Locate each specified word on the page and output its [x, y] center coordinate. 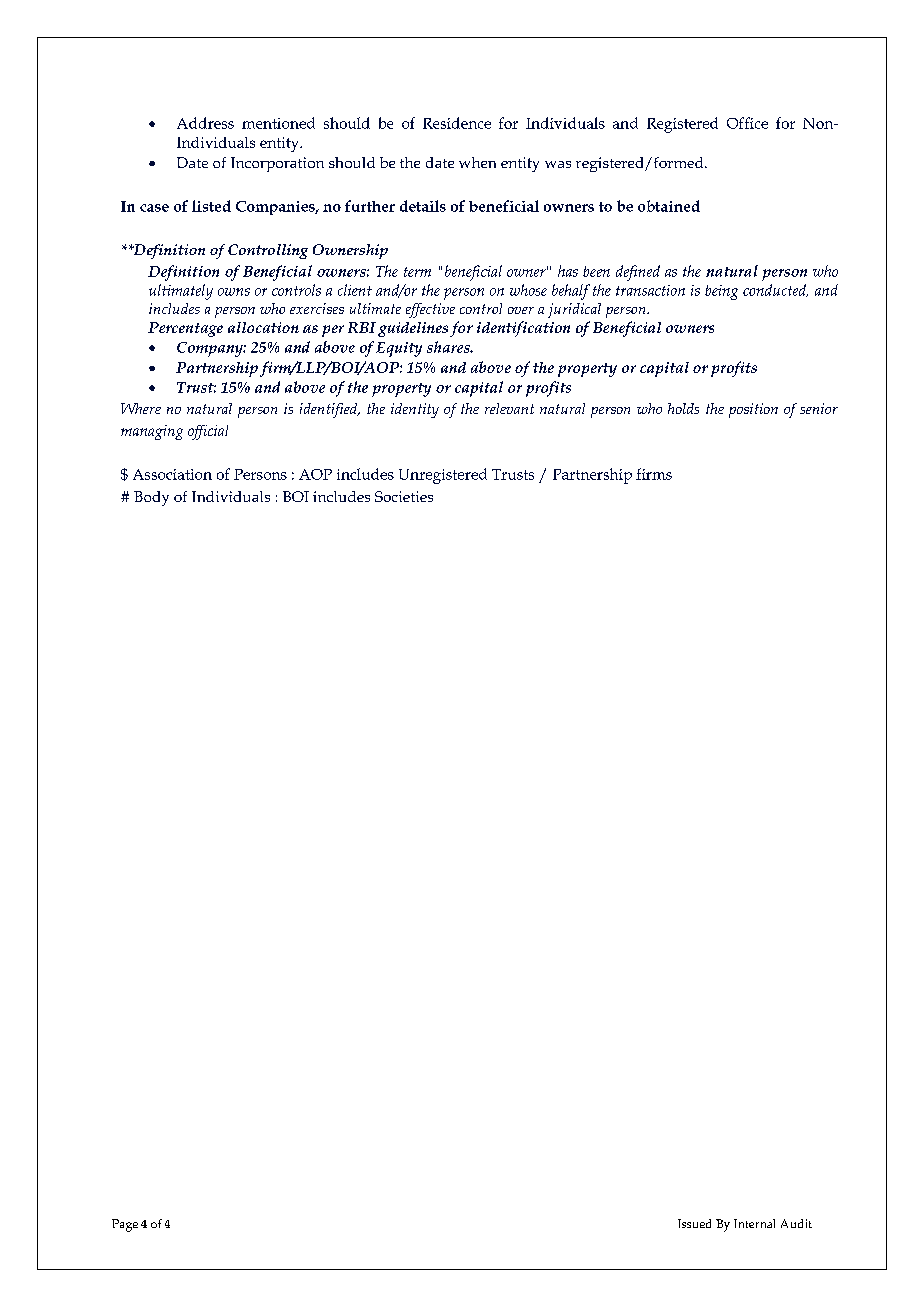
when [477, 162]
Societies [404, 496]
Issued [694, 1223]
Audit [796, 1223]
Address [205, 123]
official [208, 432]
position [753, 410]
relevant [509, 408]
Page [125, 1225]
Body [151, 498]
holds [683, 408]
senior [819, 408]
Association [172, 474]
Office [747, 123]
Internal [754, 1223]
